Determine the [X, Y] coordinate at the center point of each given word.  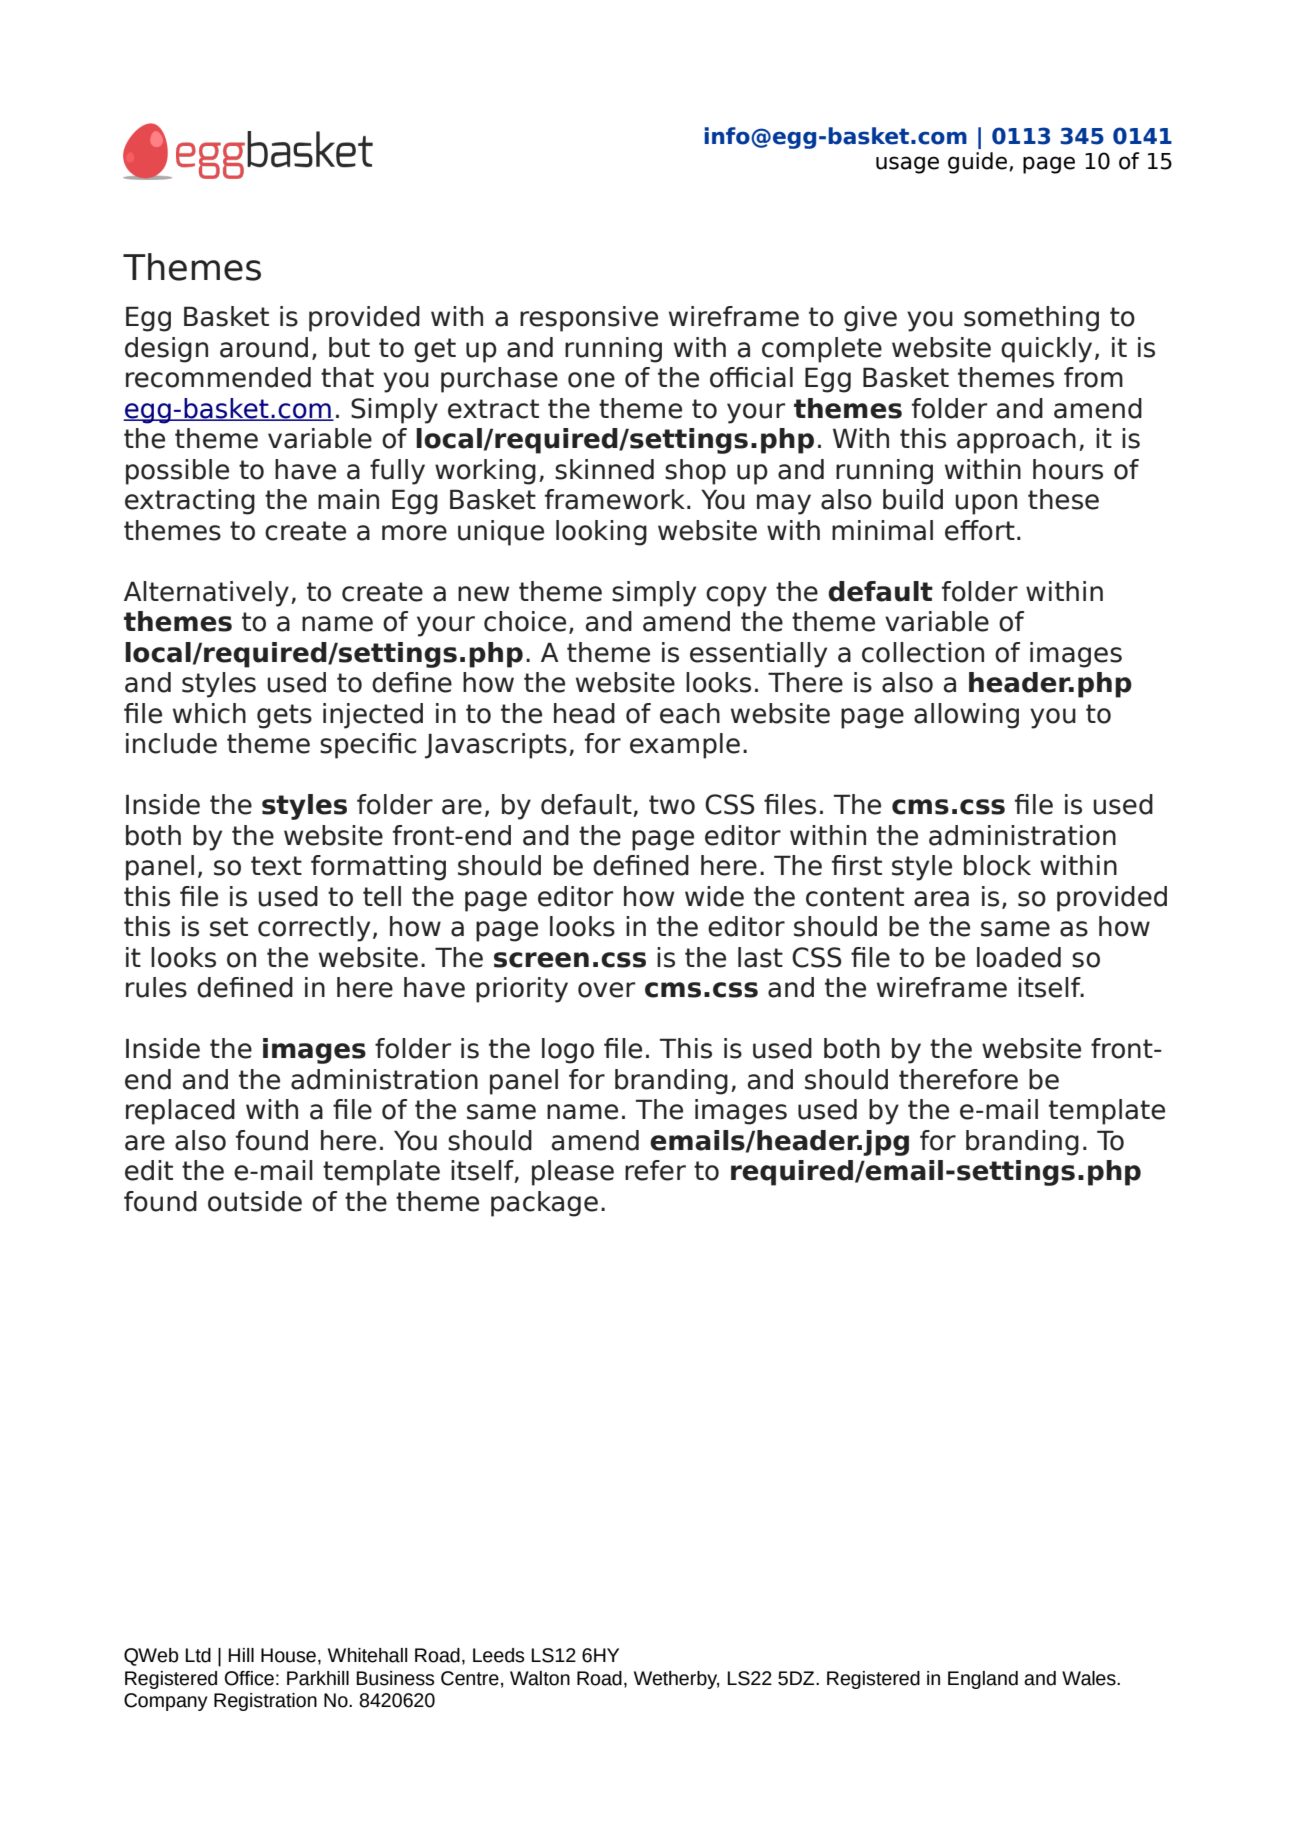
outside [255, 1201]
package [544, 1204]
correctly [314, 929]
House [288, 1655]
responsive [589, 319]
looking [601, 533]
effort [980, 530]
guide [977, 163]
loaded [1019, 957]
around [264, 347]
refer [655, 1170]
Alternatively [206, 594]
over [606, 990]
